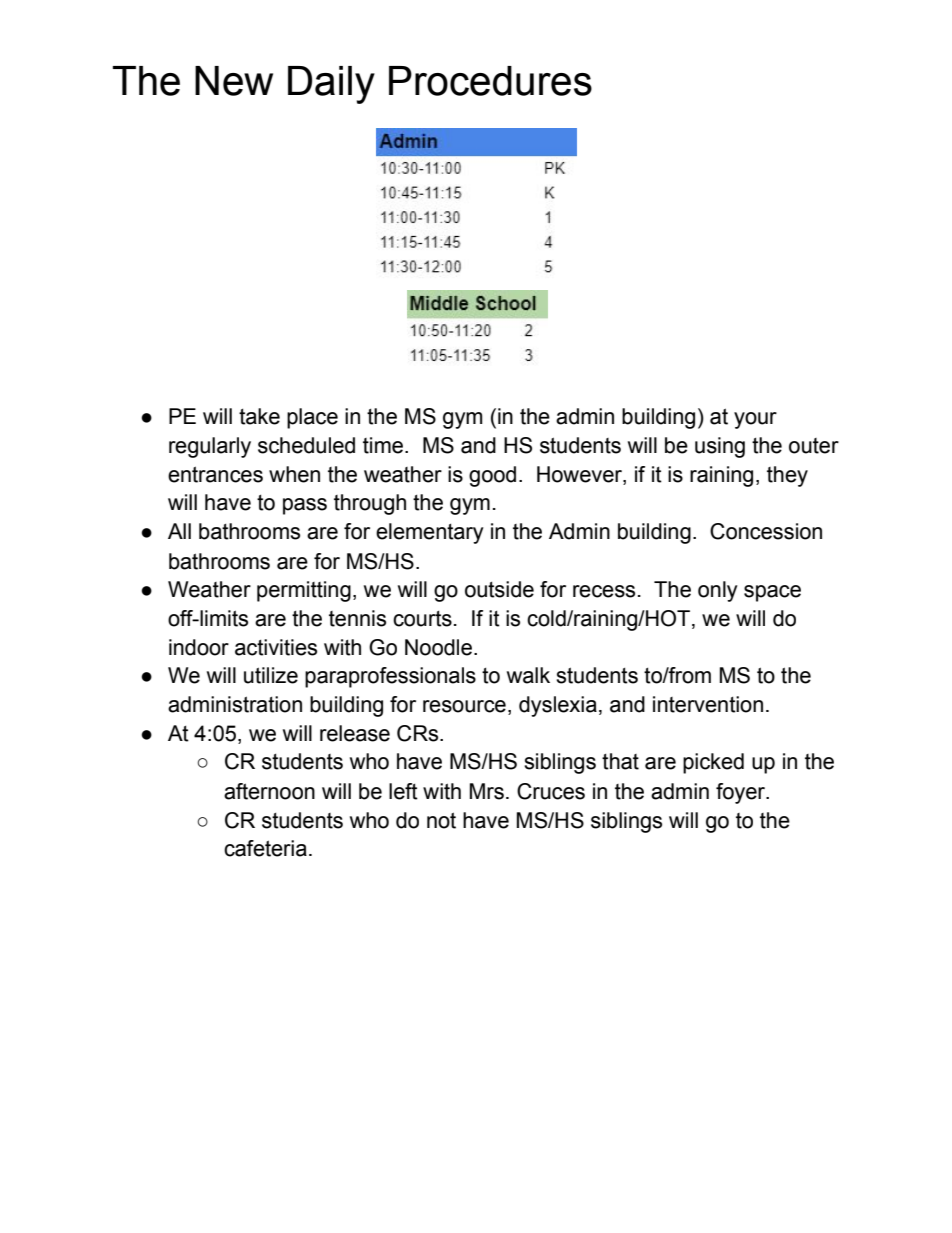  Describe the element at coordinates (490, 81) in the page. I see `Procedures` at that location.
